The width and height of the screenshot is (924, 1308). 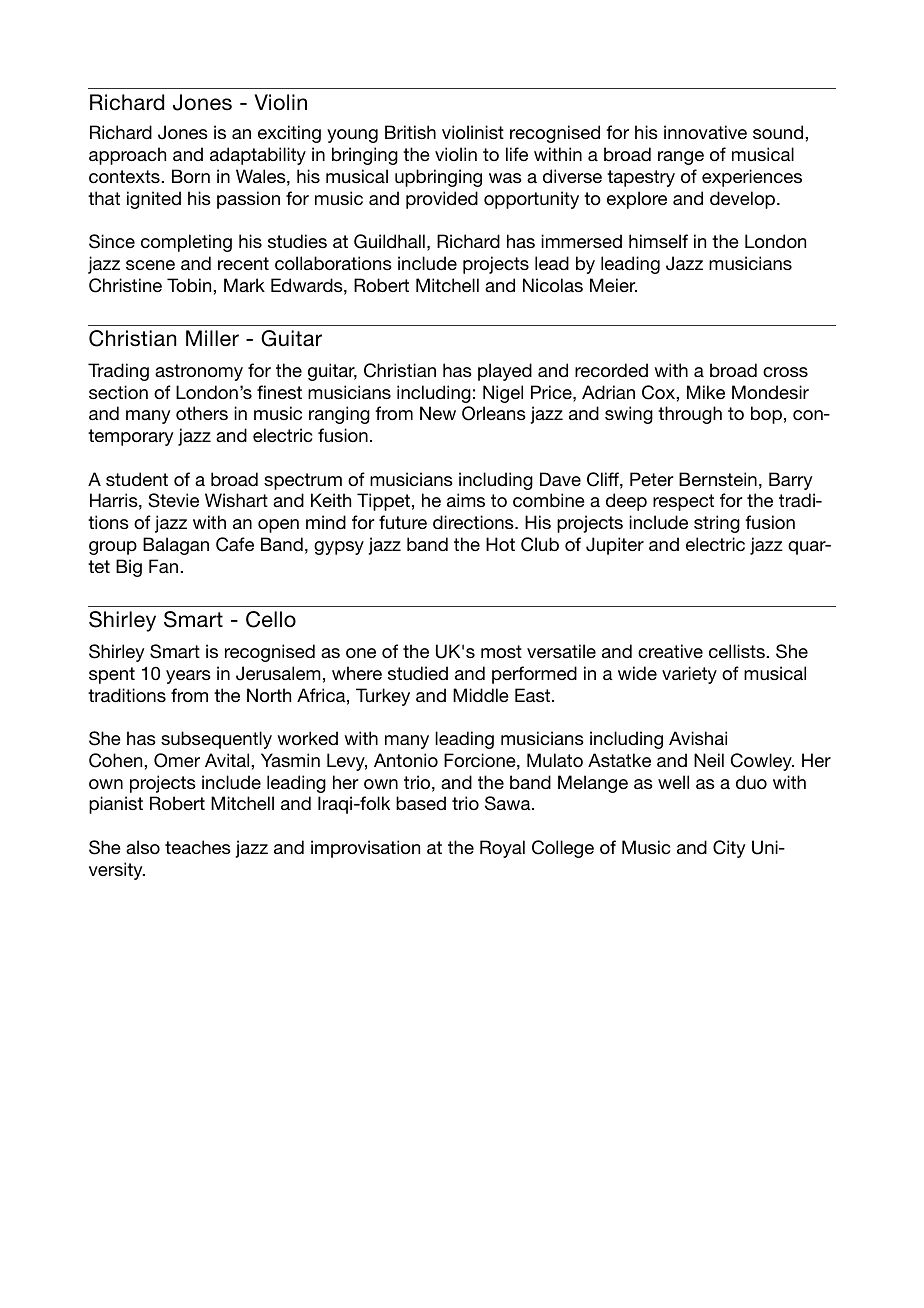 What do you see at coordinates (681, 158) in the screenshot?
I see `range` at bounding box center [681, 158].
